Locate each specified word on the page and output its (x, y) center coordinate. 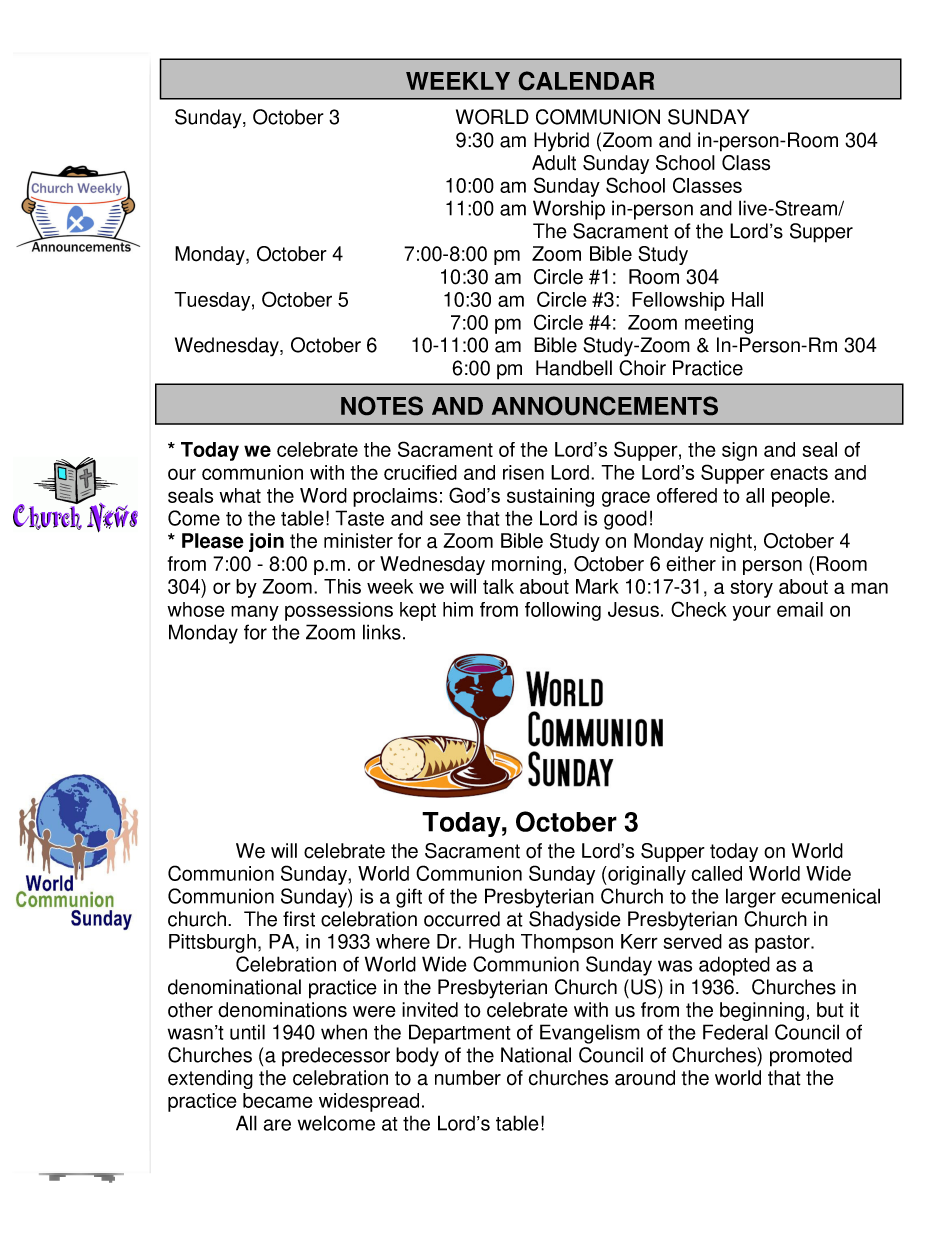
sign (739, 451)
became (278, 1100)
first (299, 919)
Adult (554, 163)
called (716, 873)
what (240, 495)
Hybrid (561, 142)
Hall (747, 299)
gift (409, 898)
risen (523, 472)
